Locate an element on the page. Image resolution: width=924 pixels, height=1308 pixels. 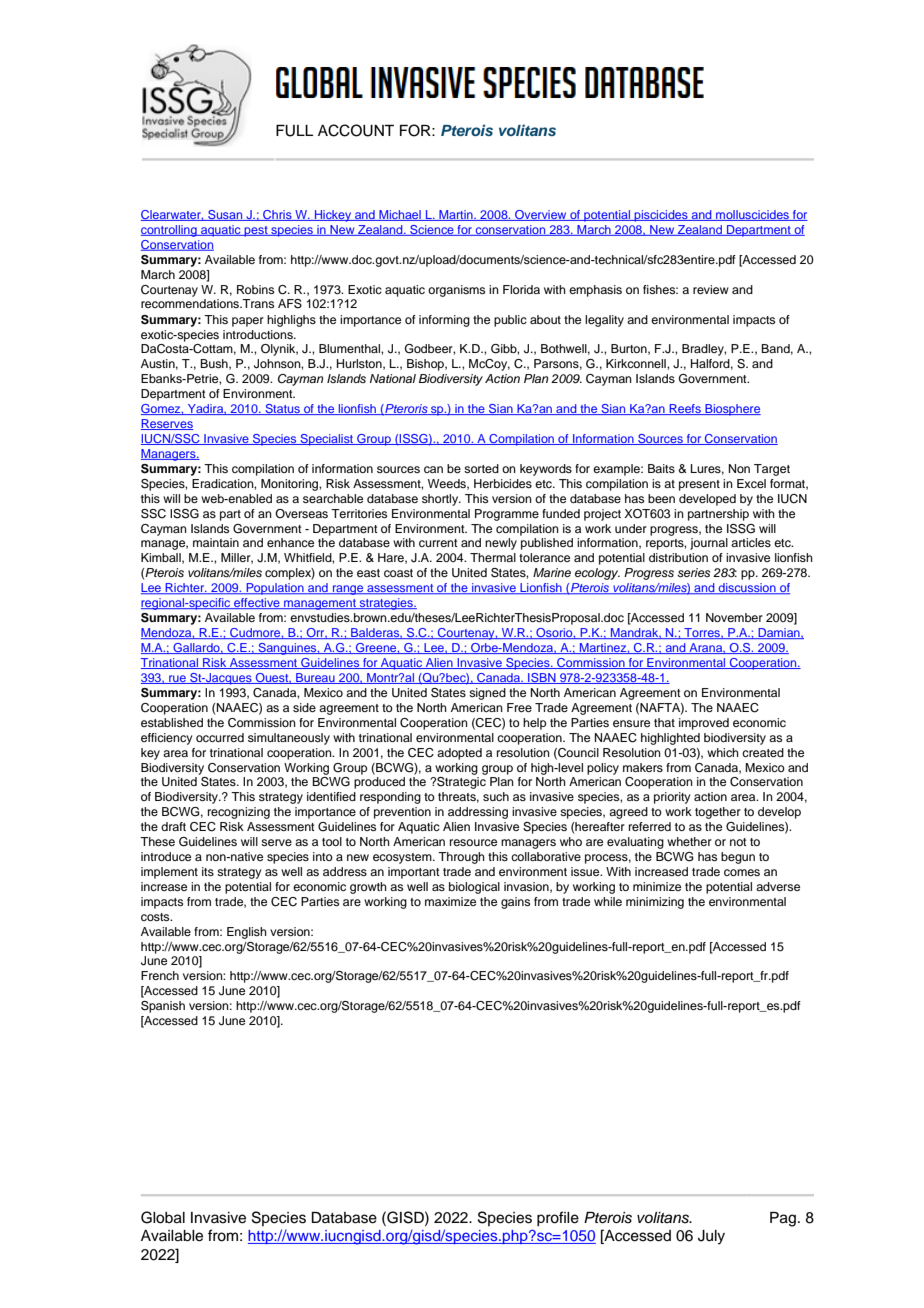
Global is located at coordinates (163, 1217).
